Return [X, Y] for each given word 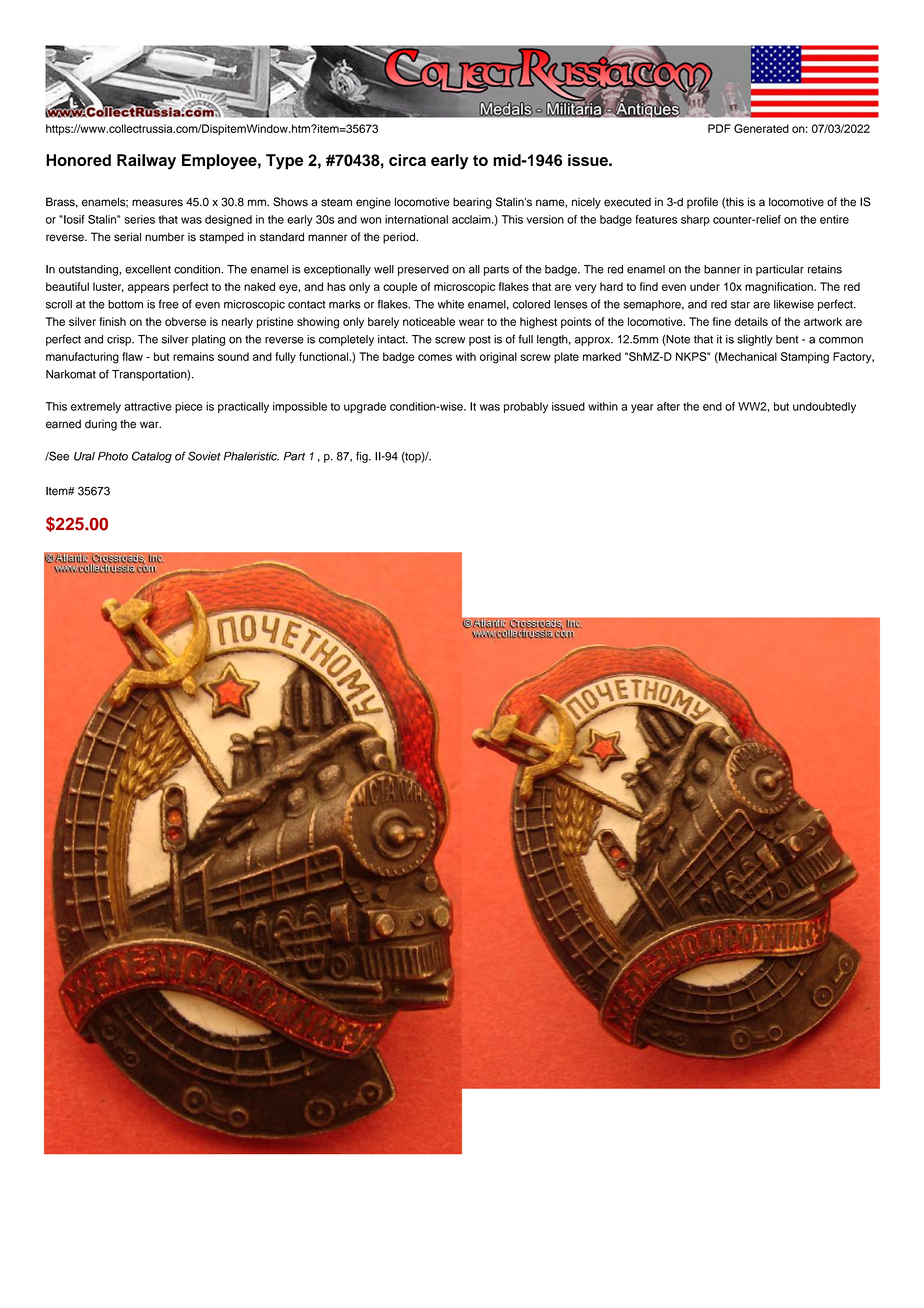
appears [148, 289]
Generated [761, 128]
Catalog [152, 457]
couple [400, 288]
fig [363, 457]
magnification [780, 288]
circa [407, 160]
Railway [146, 162]
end [712, 406]
